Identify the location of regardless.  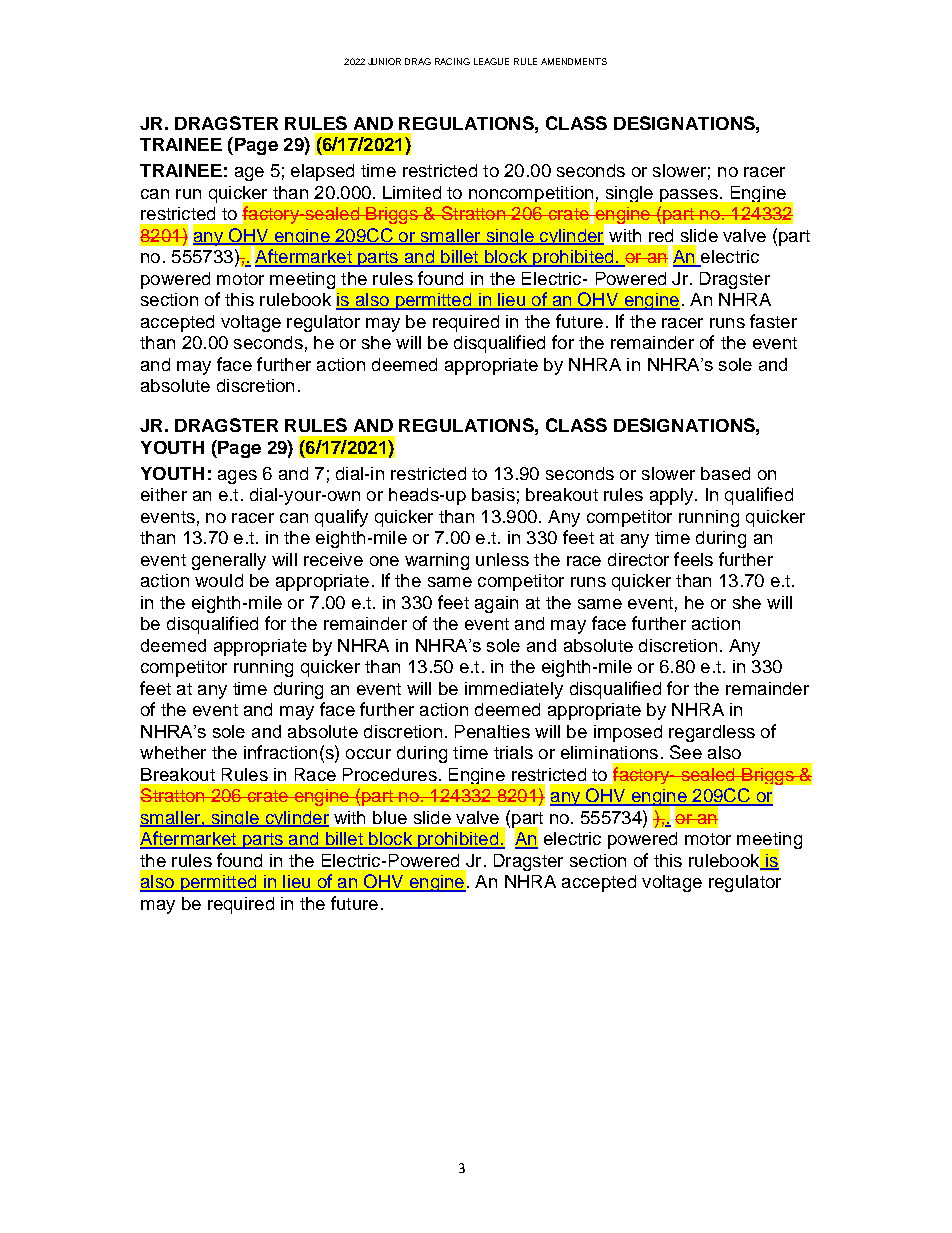
(712, 733).
